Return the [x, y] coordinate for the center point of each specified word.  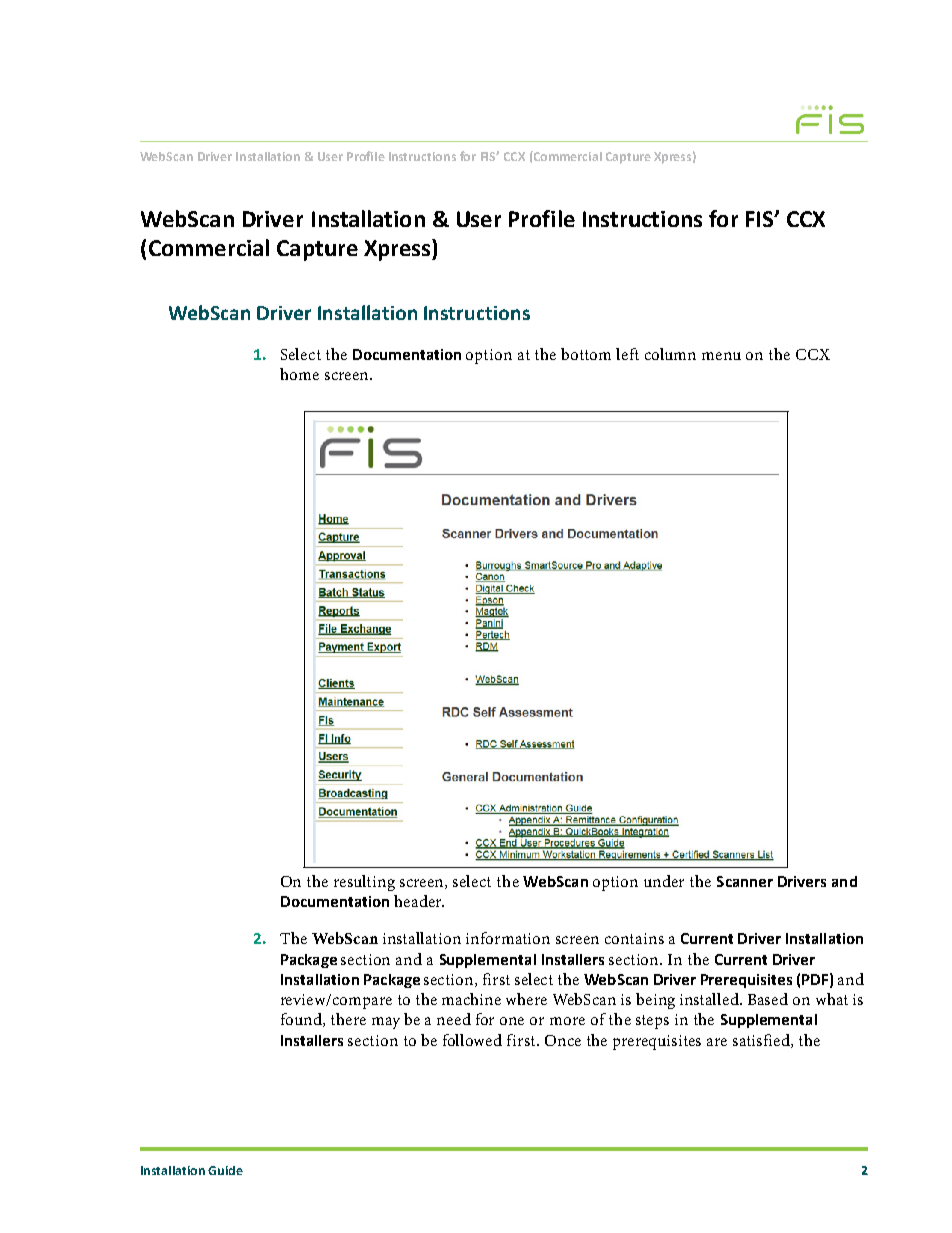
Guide [225, 1170]
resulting [364, 883]
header [419, 901]
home [299, 374]
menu [721, 356]
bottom [586, 354]
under [664, 881]
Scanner [745, 881]
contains [634, 938]
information [508, 938]
